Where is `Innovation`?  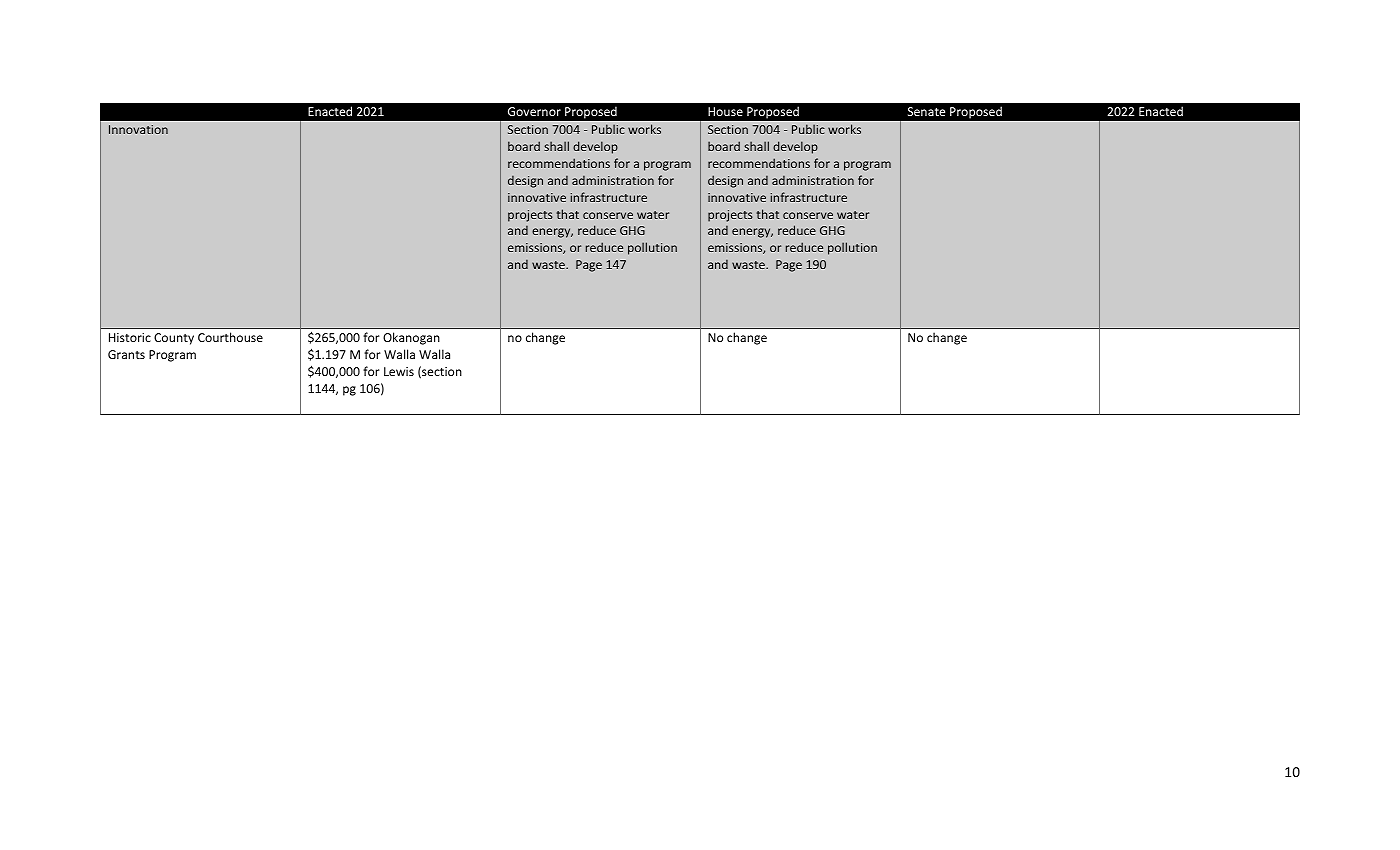
Innovation is located at coordinates (138, 129).
